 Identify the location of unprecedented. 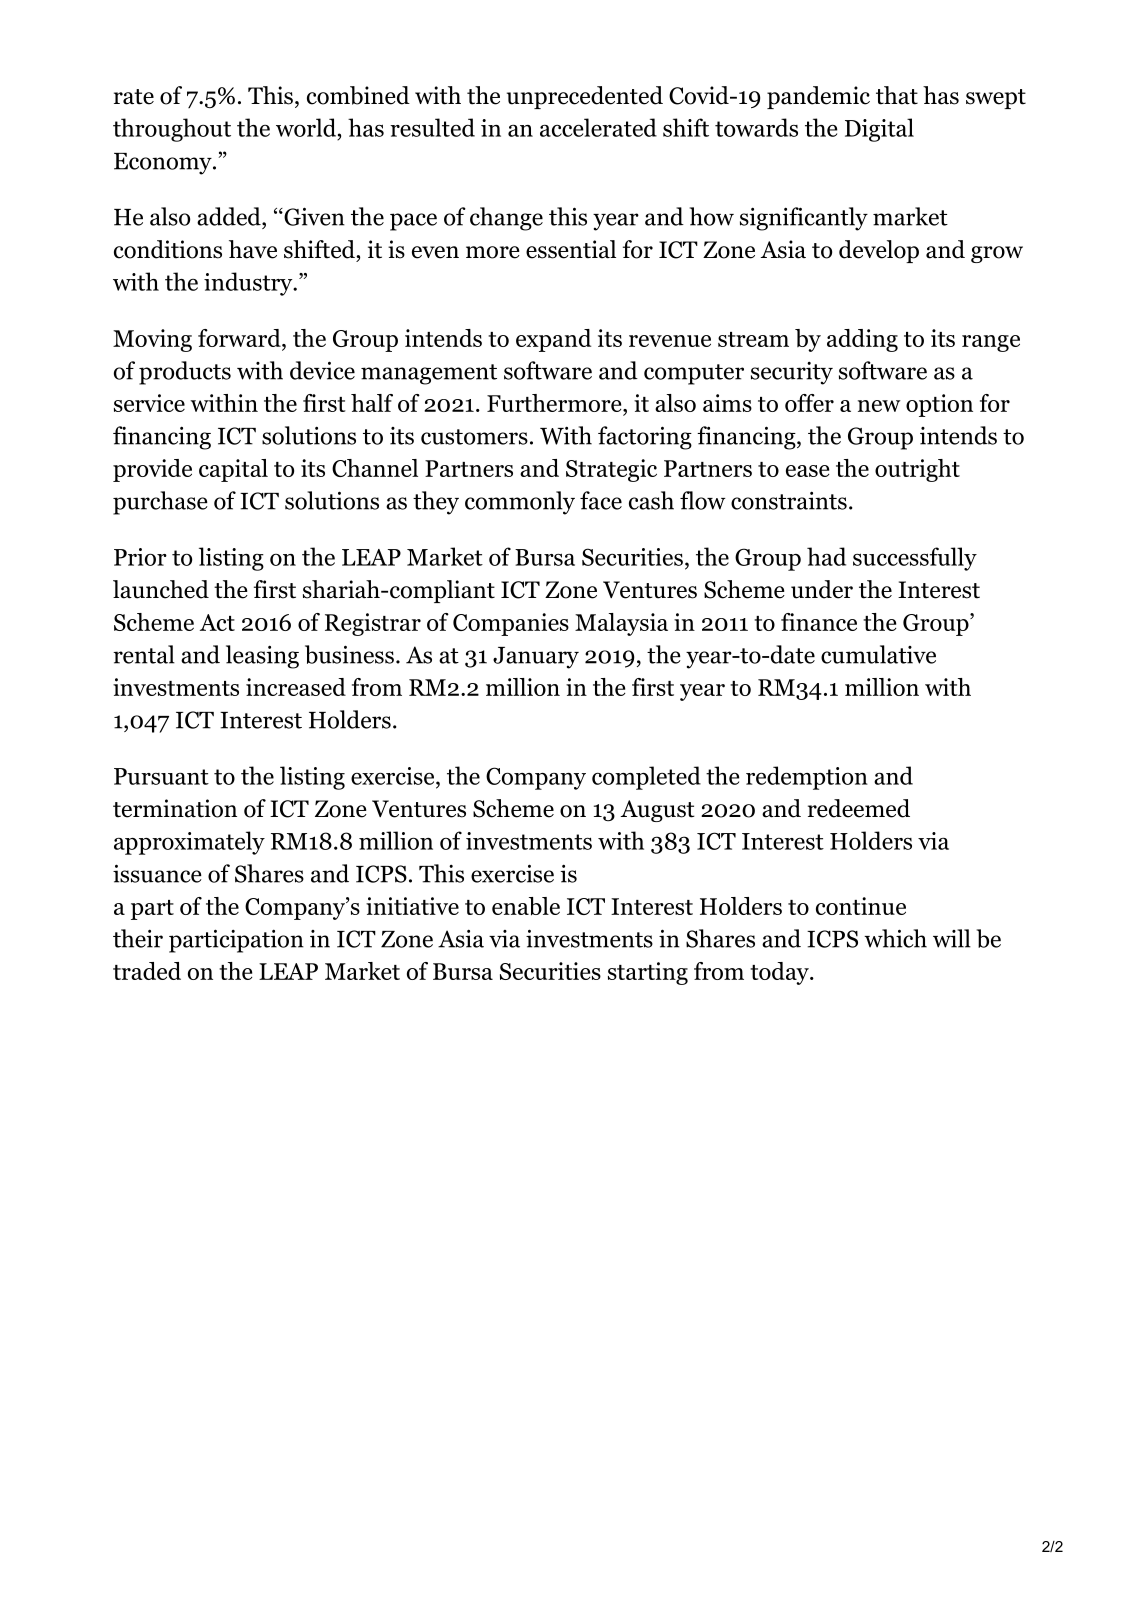
(585, 97).
